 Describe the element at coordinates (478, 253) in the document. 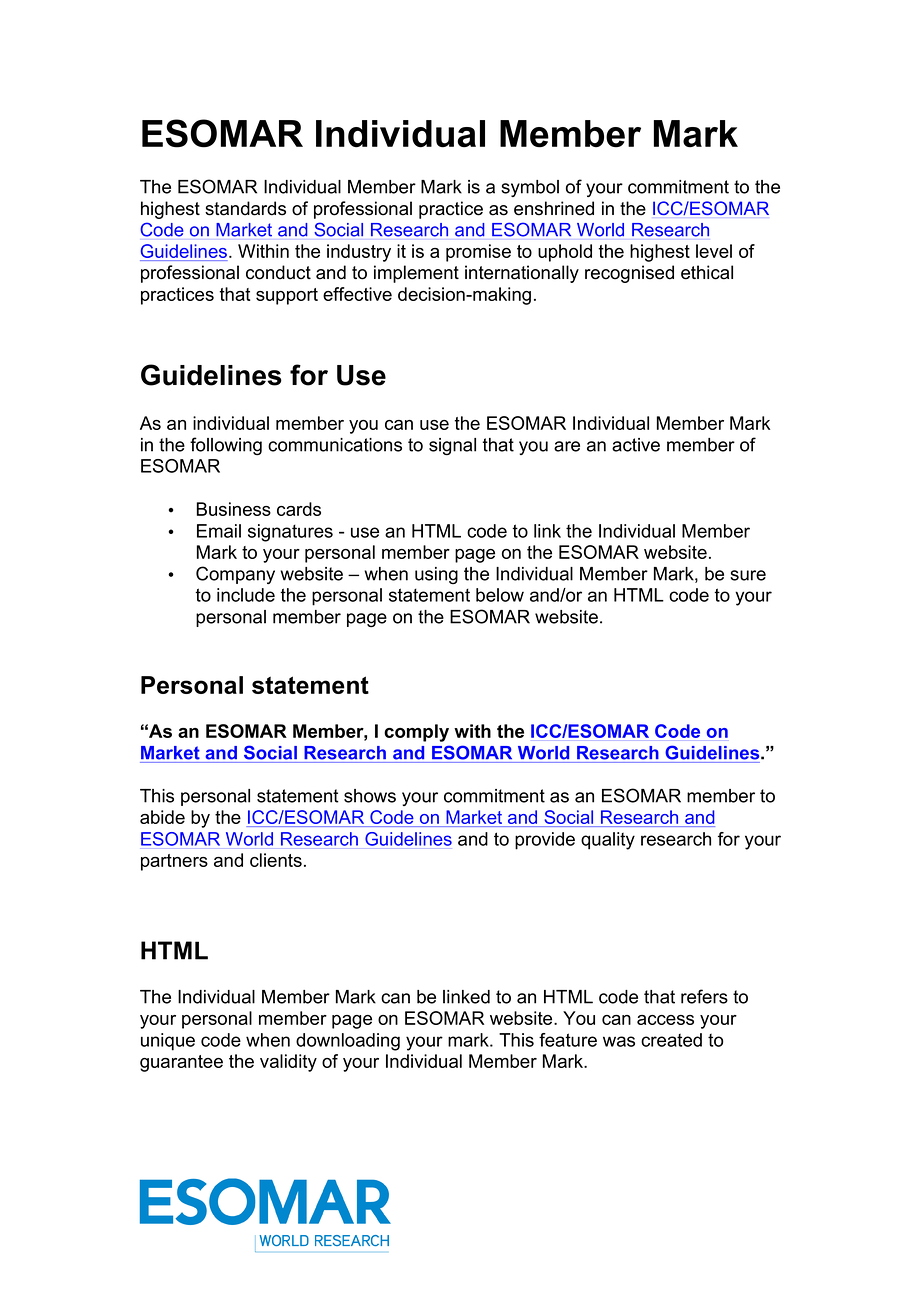

I see `promise` at that location.
